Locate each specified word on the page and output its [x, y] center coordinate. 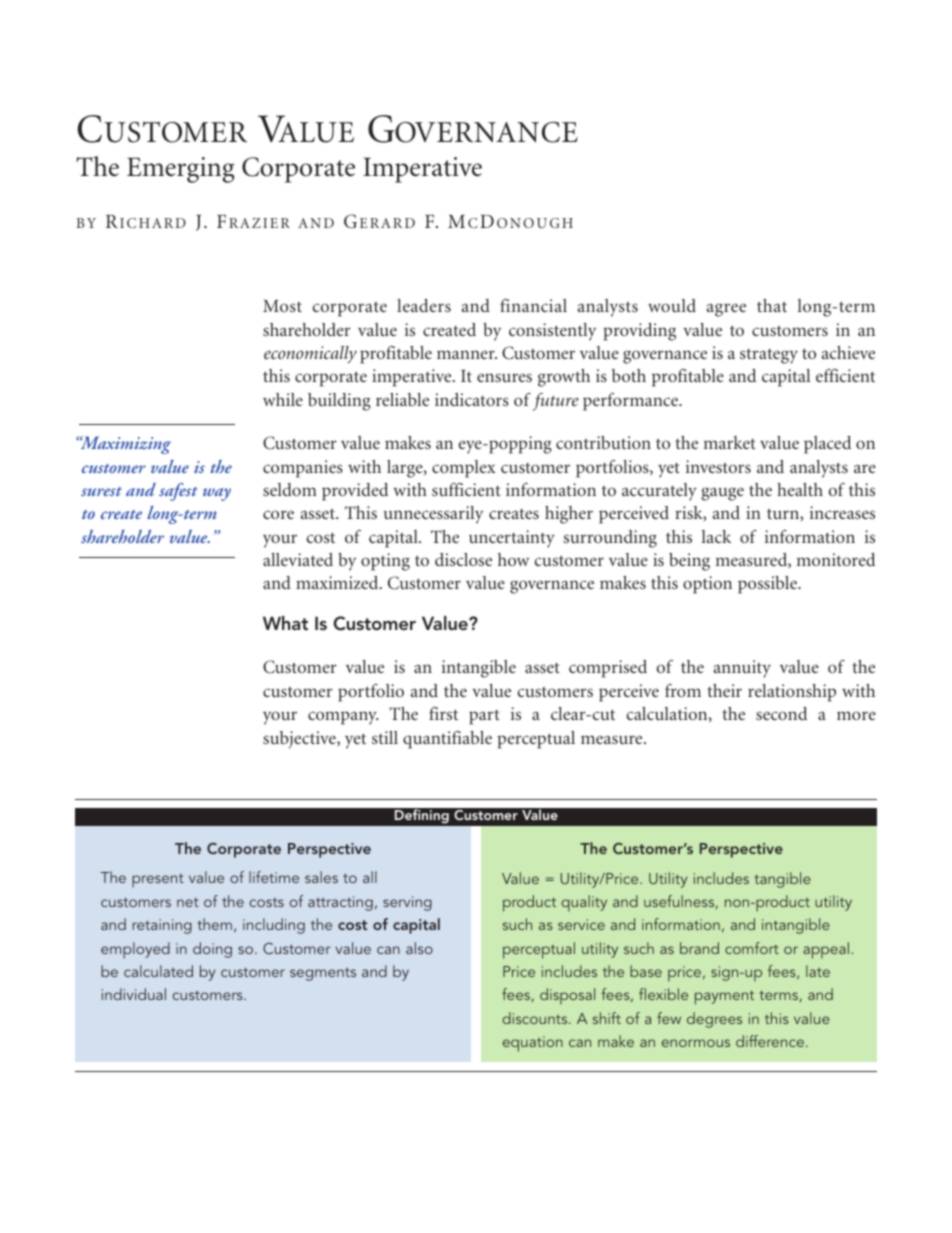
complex [464, 469]
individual [134, 994]
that [772, 305]
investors [718, 466]
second [781, 713]
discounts [536, 1018]
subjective [300, 740]
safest [178, 492]
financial [533, 305]
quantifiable [447, 740]
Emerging [181, 170]
